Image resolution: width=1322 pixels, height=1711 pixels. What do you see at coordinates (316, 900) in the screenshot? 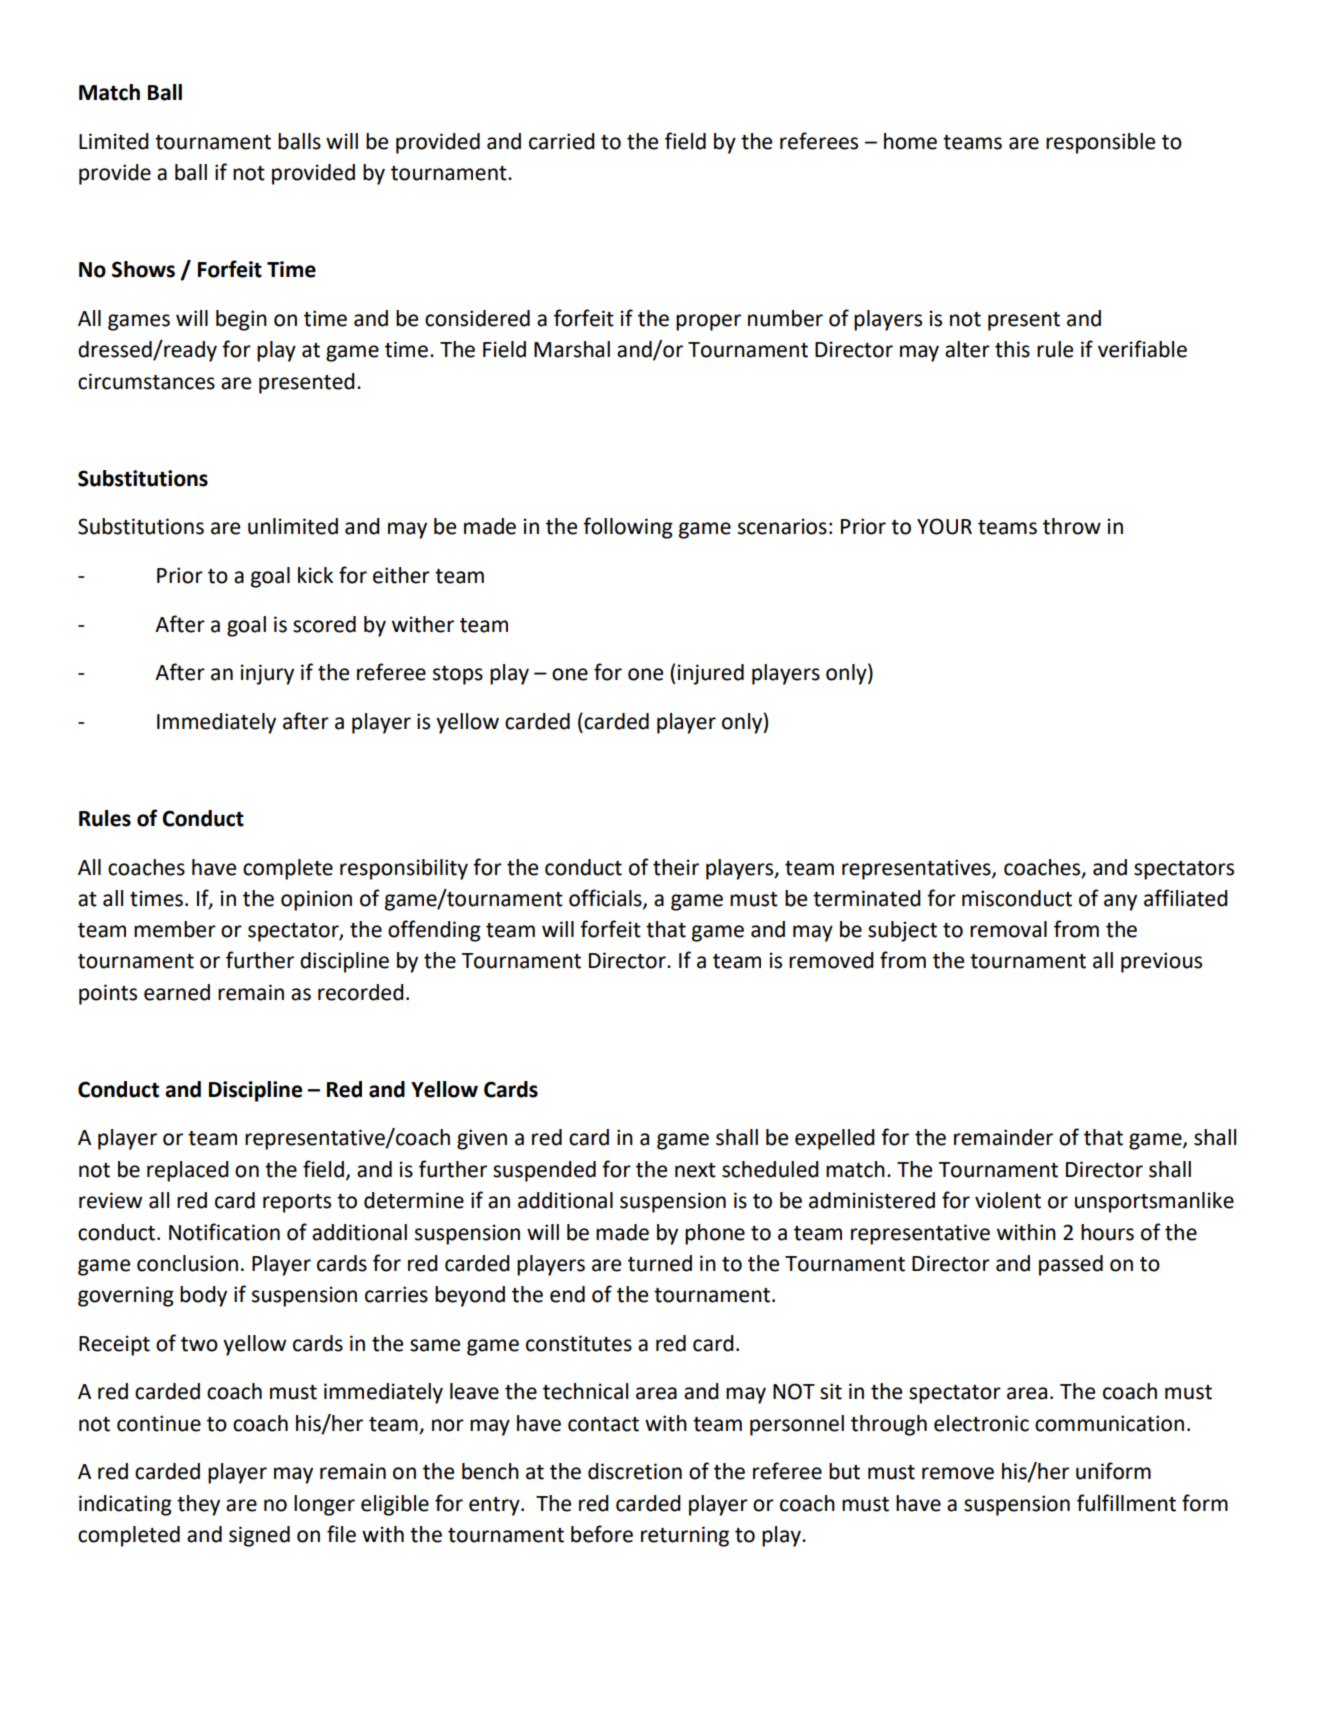
I see `opinion` at bounding box center [316, 900].
